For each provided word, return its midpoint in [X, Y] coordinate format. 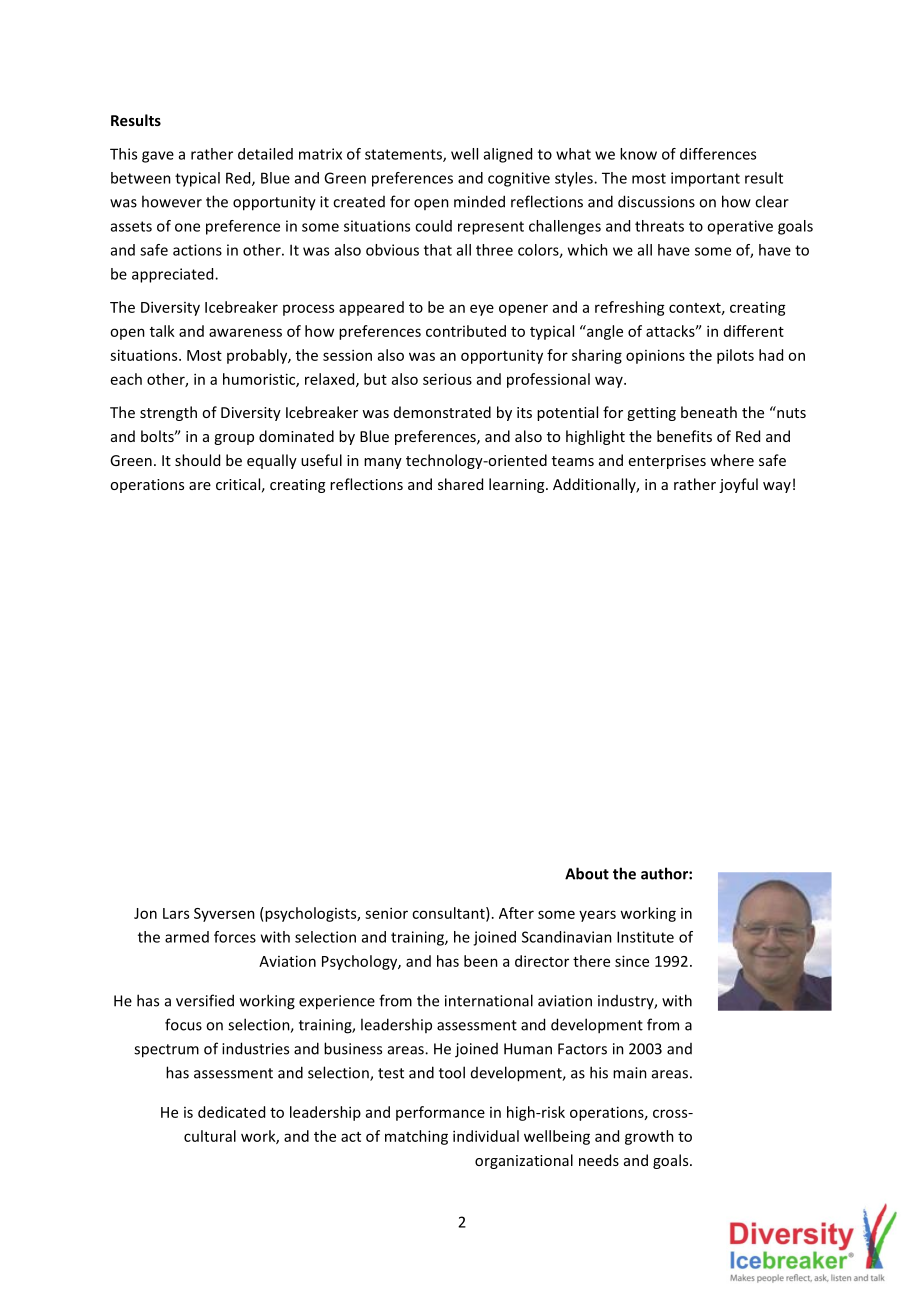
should [197, 460]
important [705, 179]
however [172, 201]
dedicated [231, 1112]
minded [479, 201]
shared [460, 484]
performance [440, 1113]
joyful [738, 485]
